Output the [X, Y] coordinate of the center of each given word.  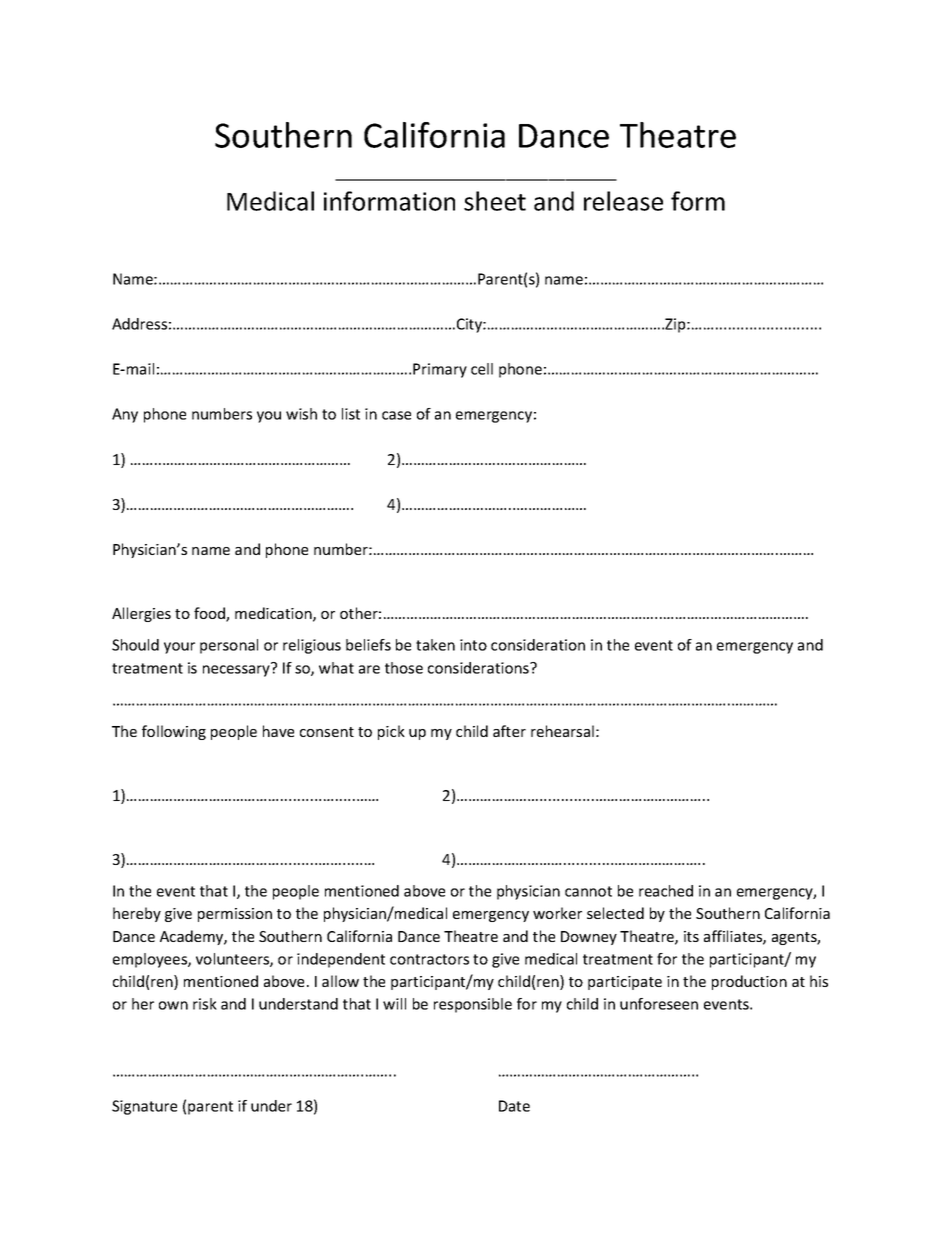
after [509, 731]
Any [125, 415]
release [623, 201]
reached [666, 891]
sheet [495, 201]
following [174, 732]
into [473, 645]
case [396, 415]
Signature [144, 1107]
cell [482, 369]
